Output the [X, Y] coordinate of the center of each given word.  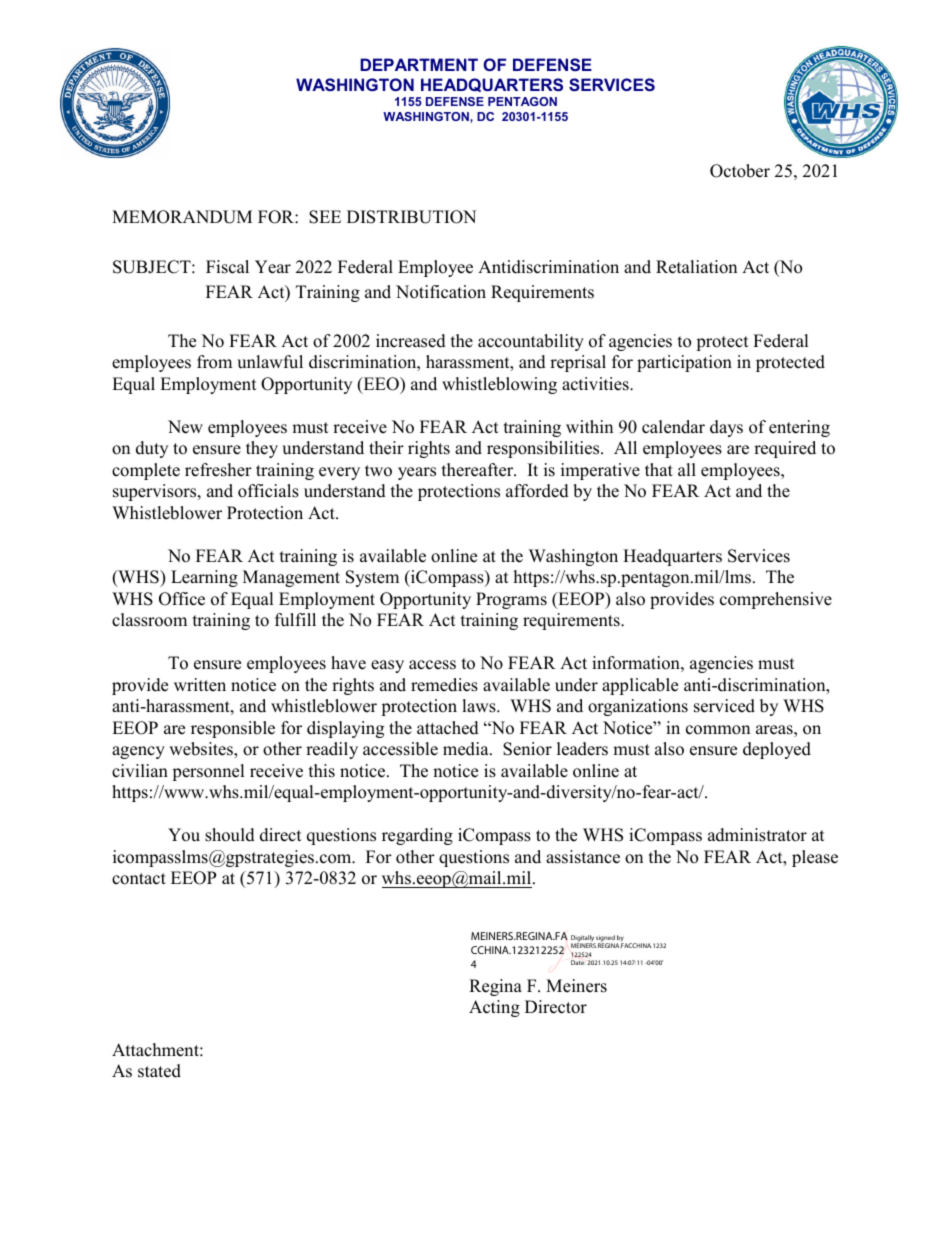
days [726, 428]
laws [480, 706]
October [740, 171]
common [718, 730]
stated [159, 1071]
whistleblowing [499, 385]
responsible [233, 729]
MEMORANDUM [182, 217]
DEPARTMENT [419, 64]
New [185, 427]
